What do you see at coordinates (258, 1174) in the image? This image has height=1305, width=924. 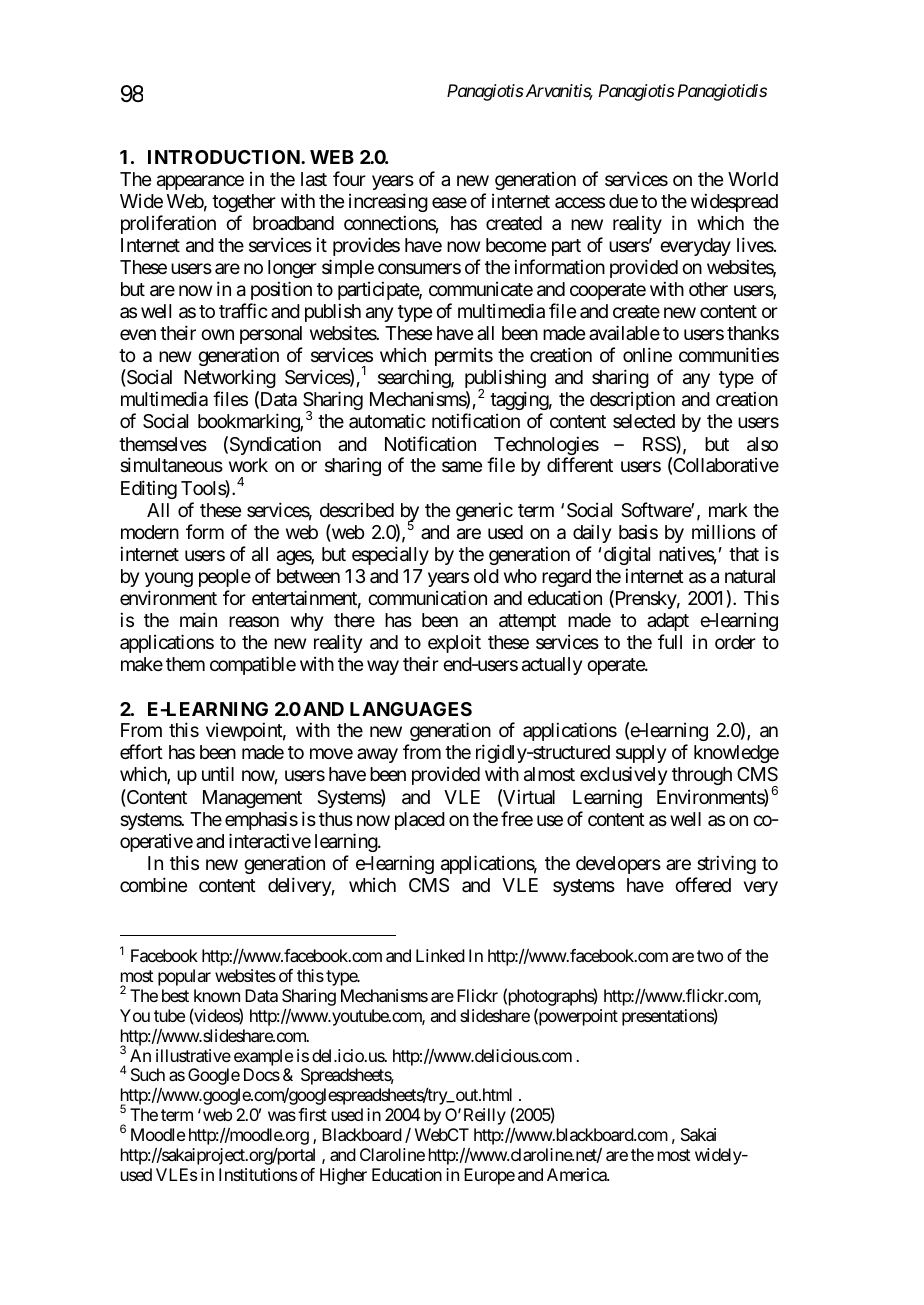 I see `Institutions` at bounding box center [258, 1174].
